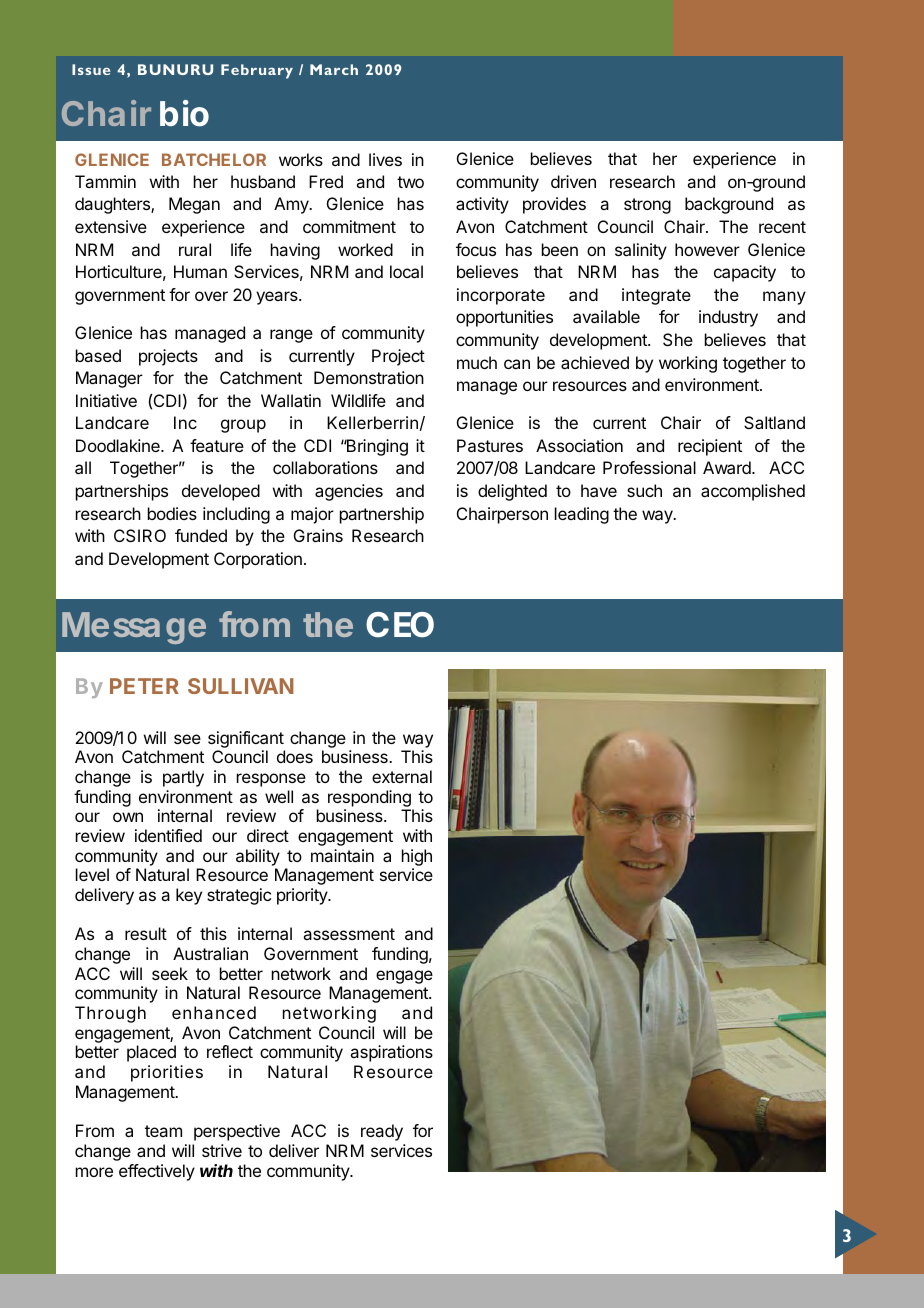 This page has height=1308, width=924. I want to click on strong, so click(647, 206).
